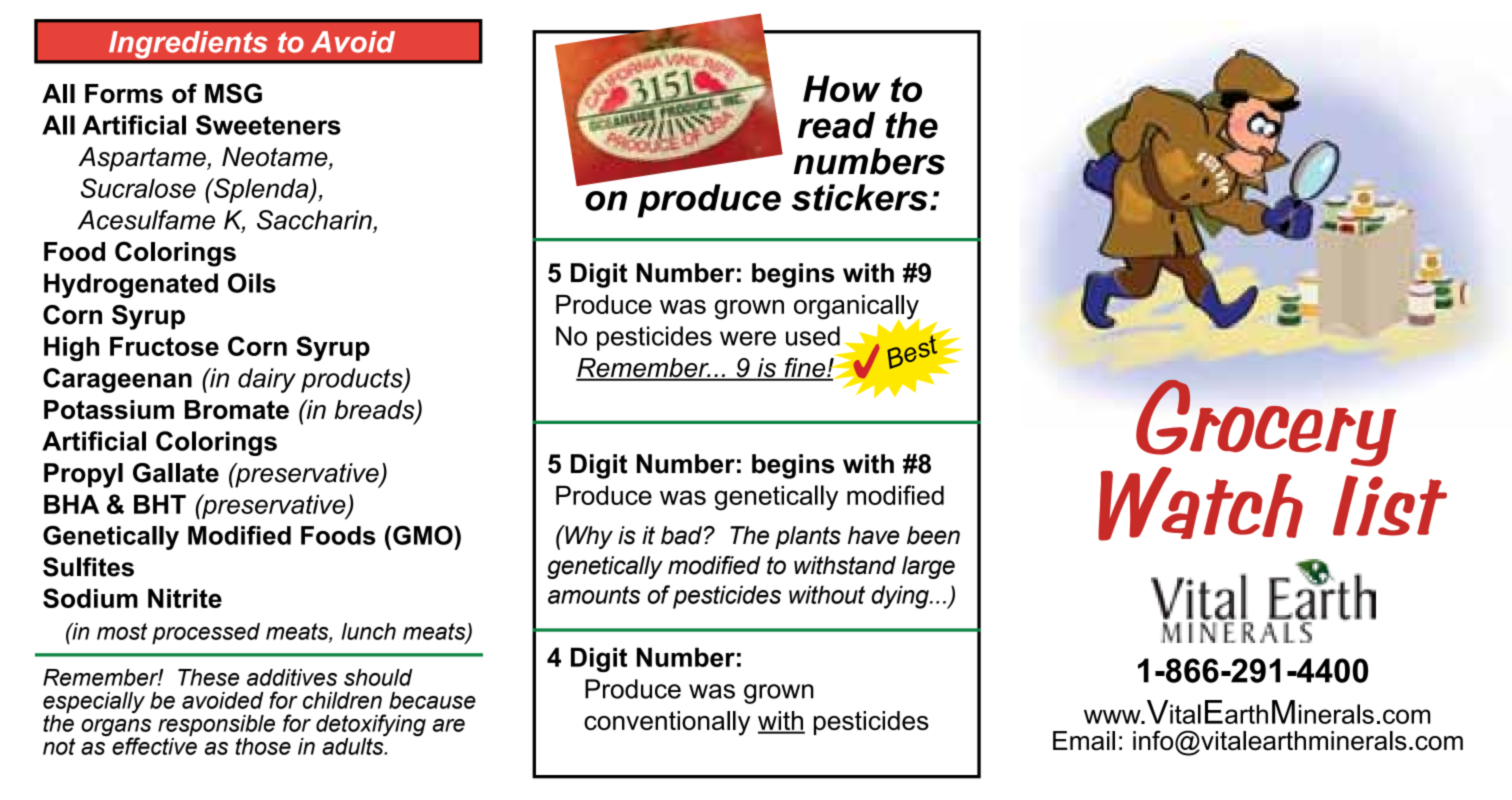  What do you see at coordinates (233, 93) in the page?
I see `MSG` at bounding box center [233, 93].
